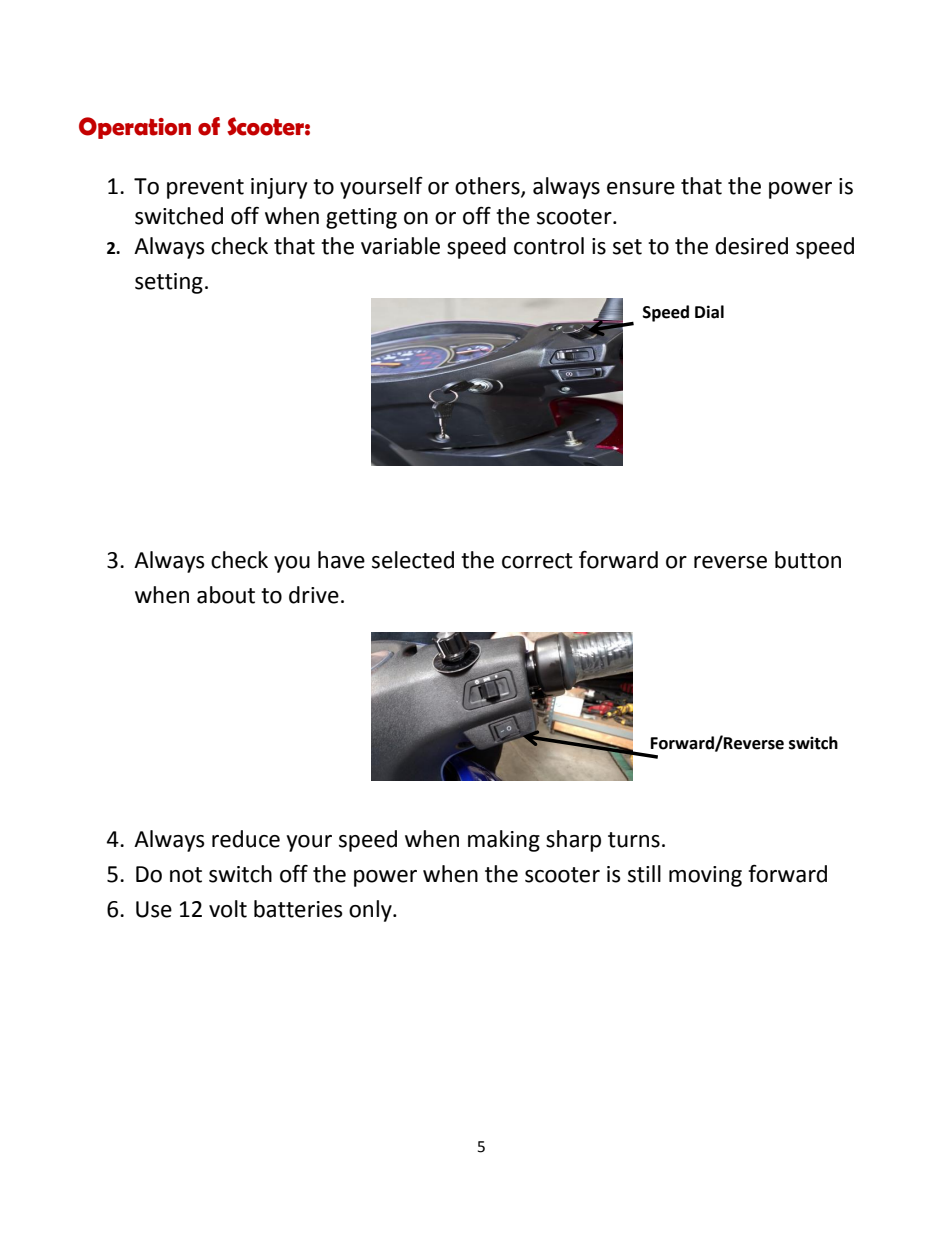 The image size is (952, 1233). What do you see at coordinates (371, 911) in the document?
I see `only` at bounding box center [371, 911].
